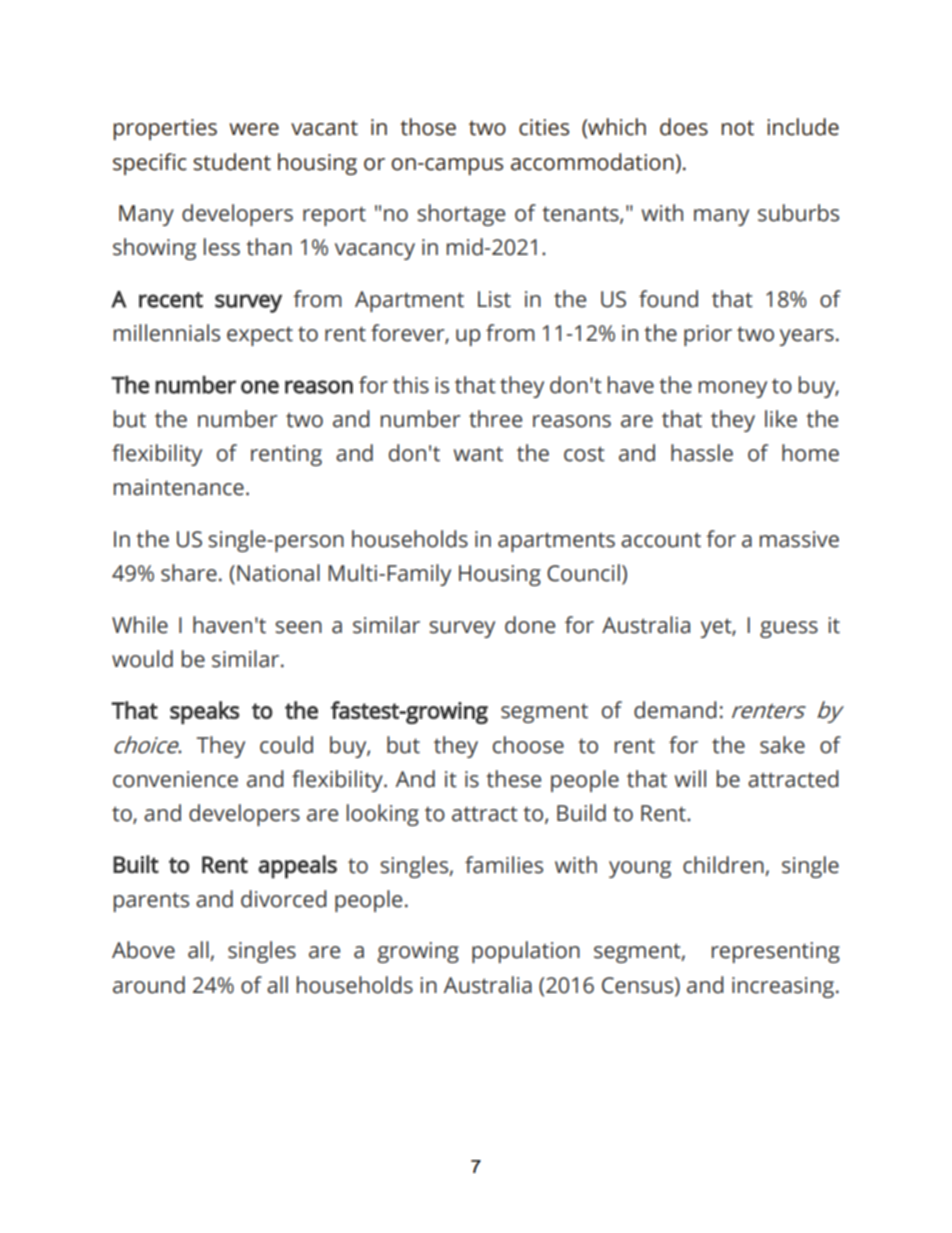  What do you see at coordinates (737, 128) in the screenshot?
I see `not` at bounding box center [737, 128].
